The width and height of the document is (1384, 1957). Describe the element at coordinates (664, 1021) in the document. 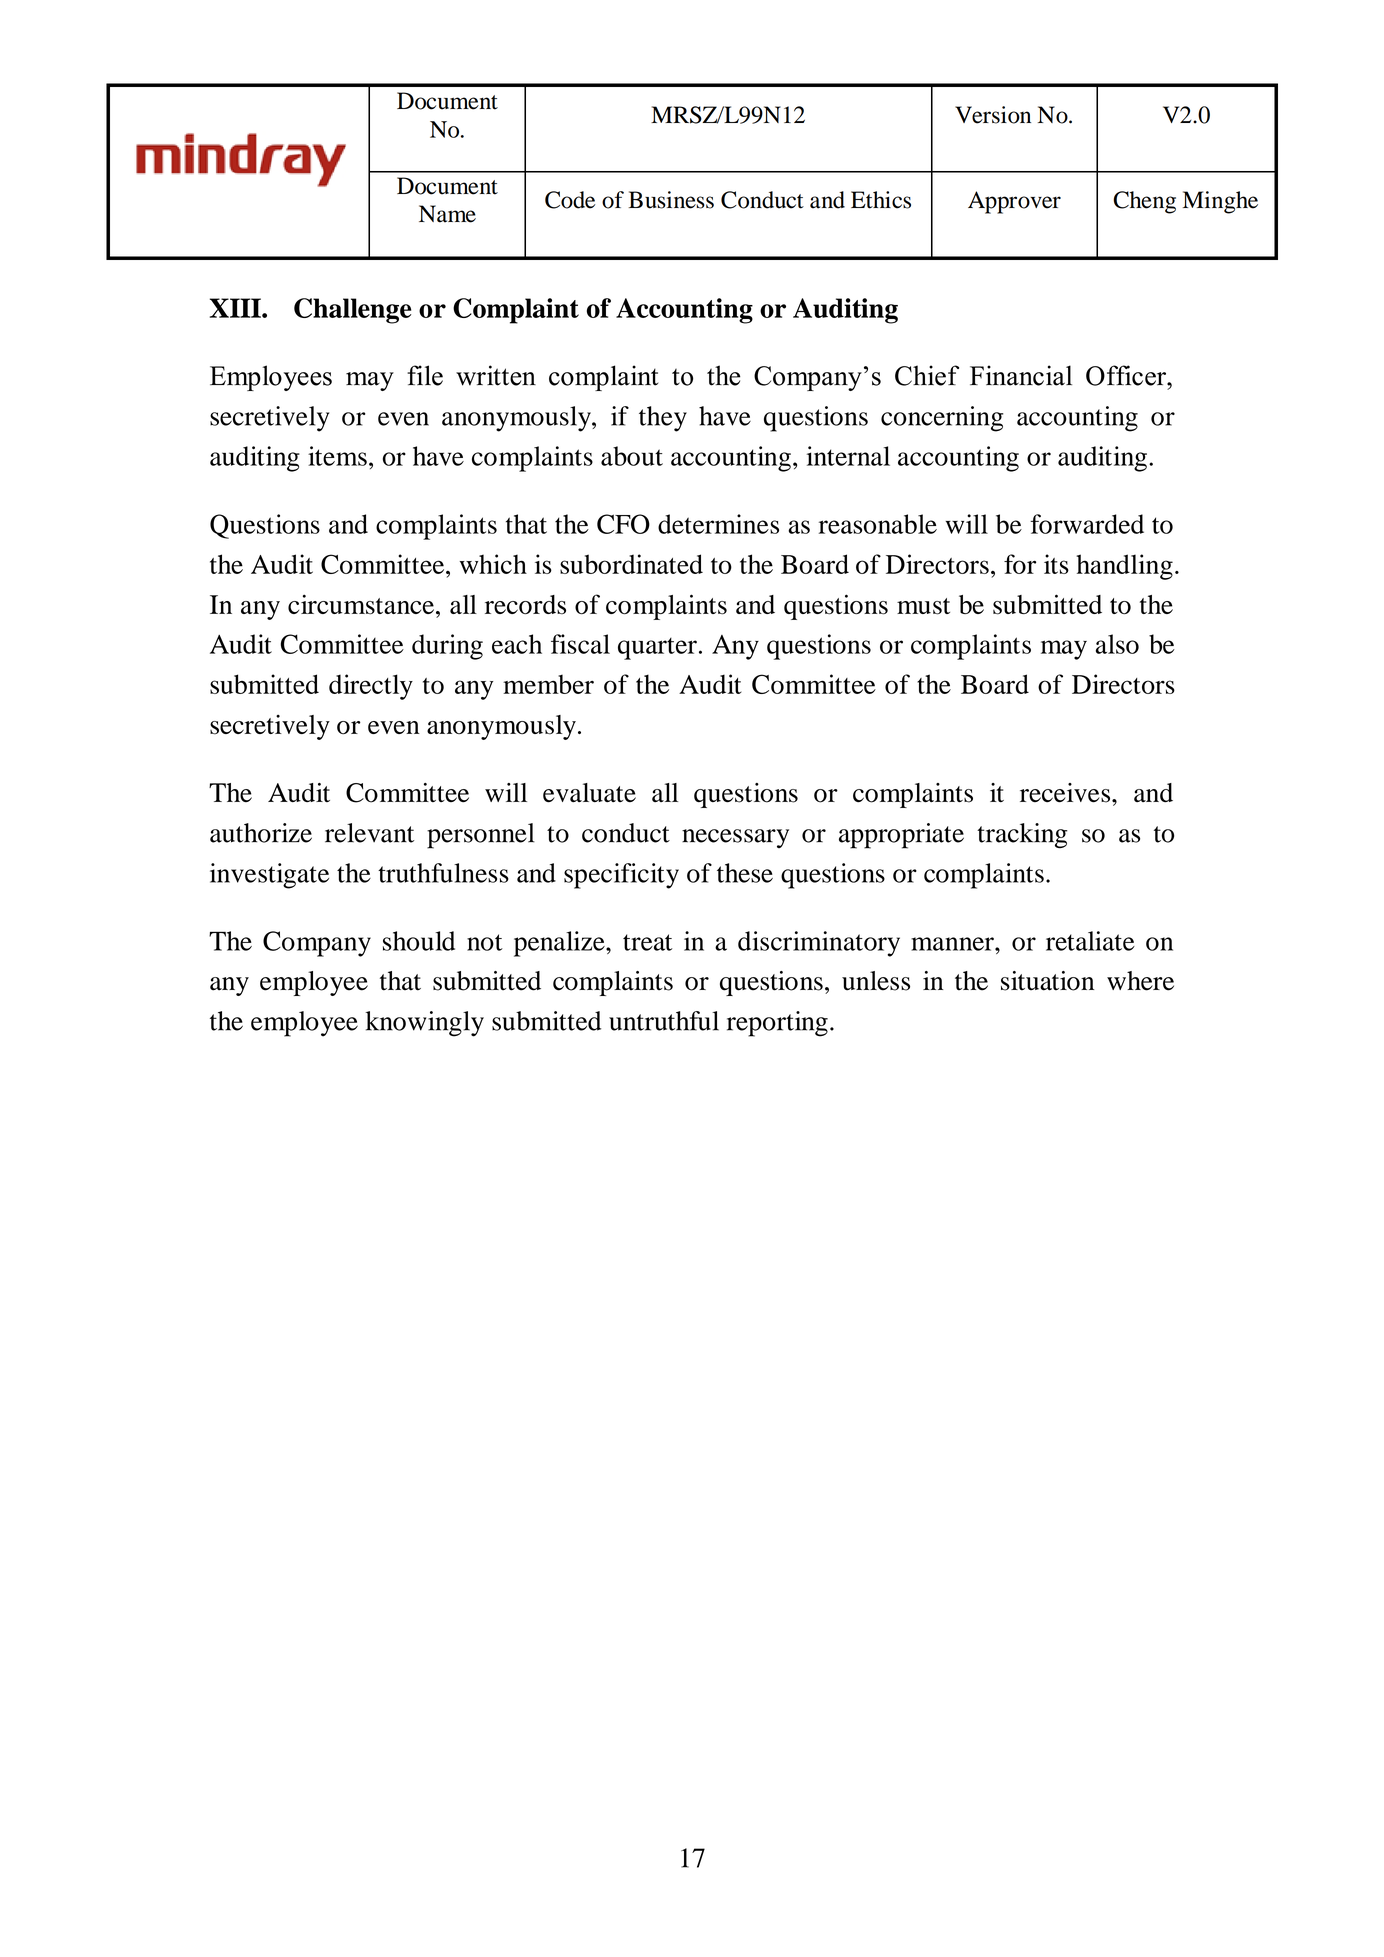

I see `untruthful` at that location.
